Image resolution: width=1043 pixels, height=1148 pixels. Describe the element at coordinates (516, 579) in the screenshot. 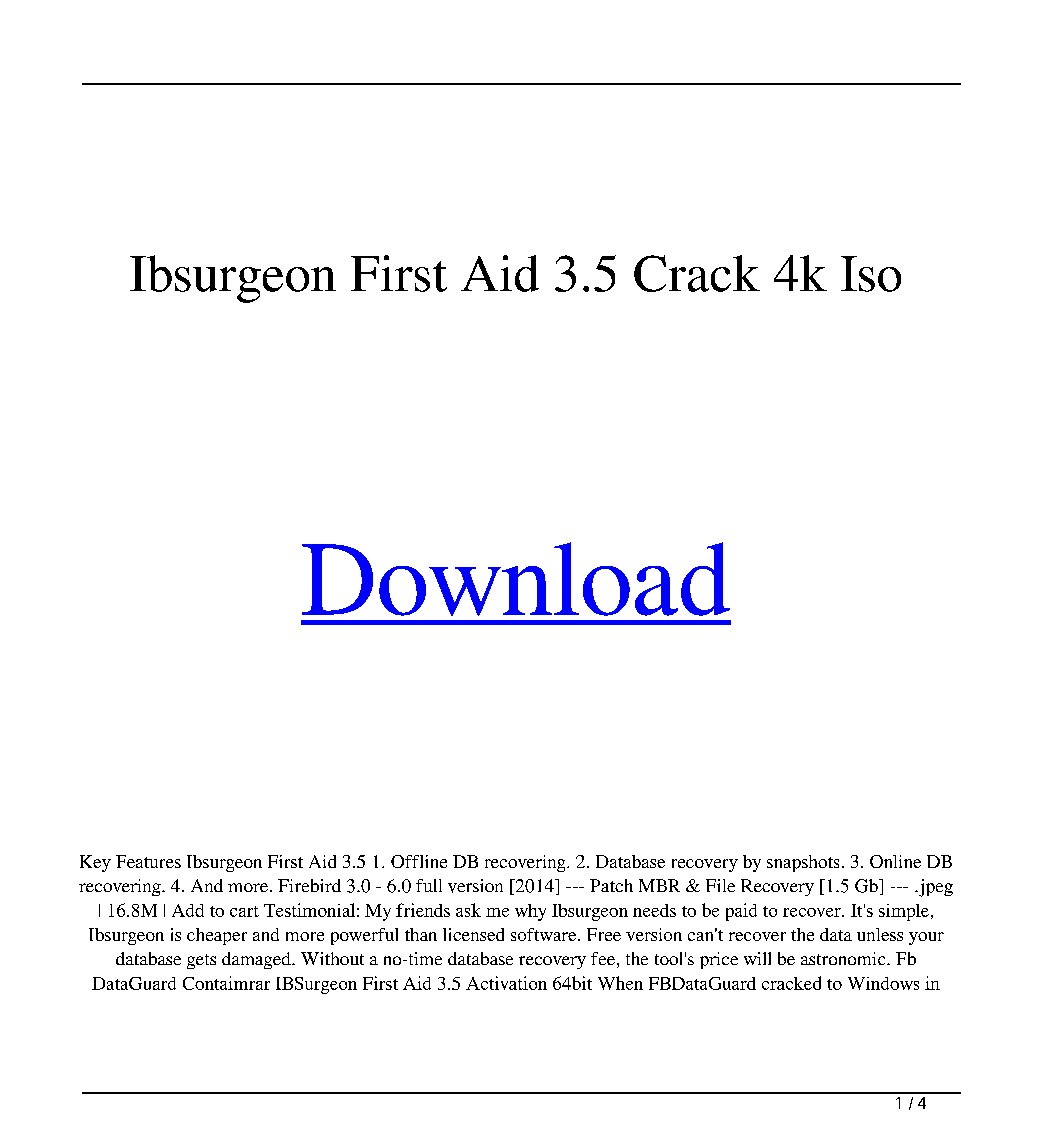

I see `Download` at that location.
